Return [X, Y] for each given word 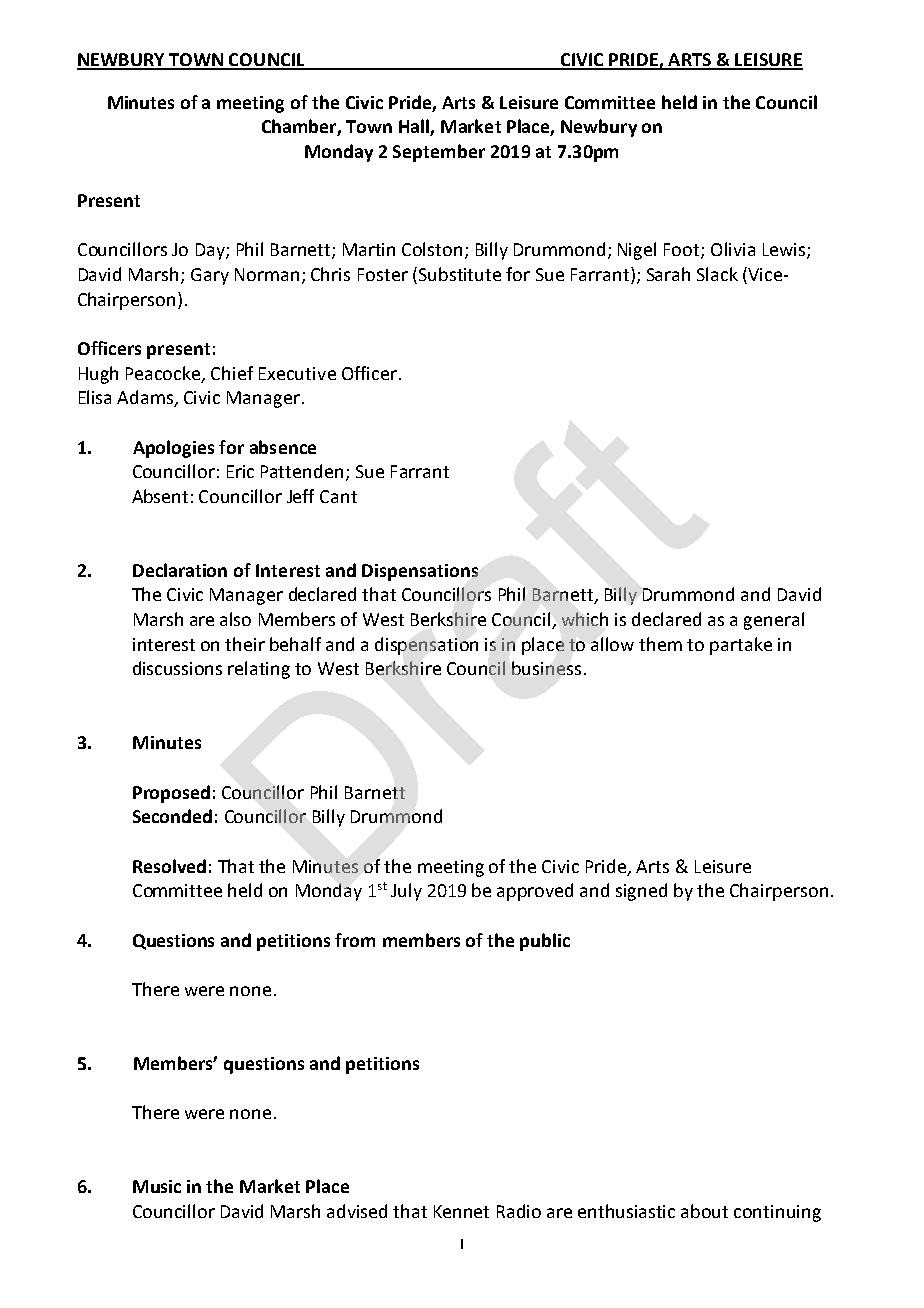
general [774, 621]
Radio [519, 1211]
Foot [683, 251]
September [439, 153]
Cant [338, 496]
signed [641, 892]
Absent [160, 496]
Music [157, 1186]
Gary [210, 276]
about [704, 1211]
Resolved [169, 866]
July [406, 892]
